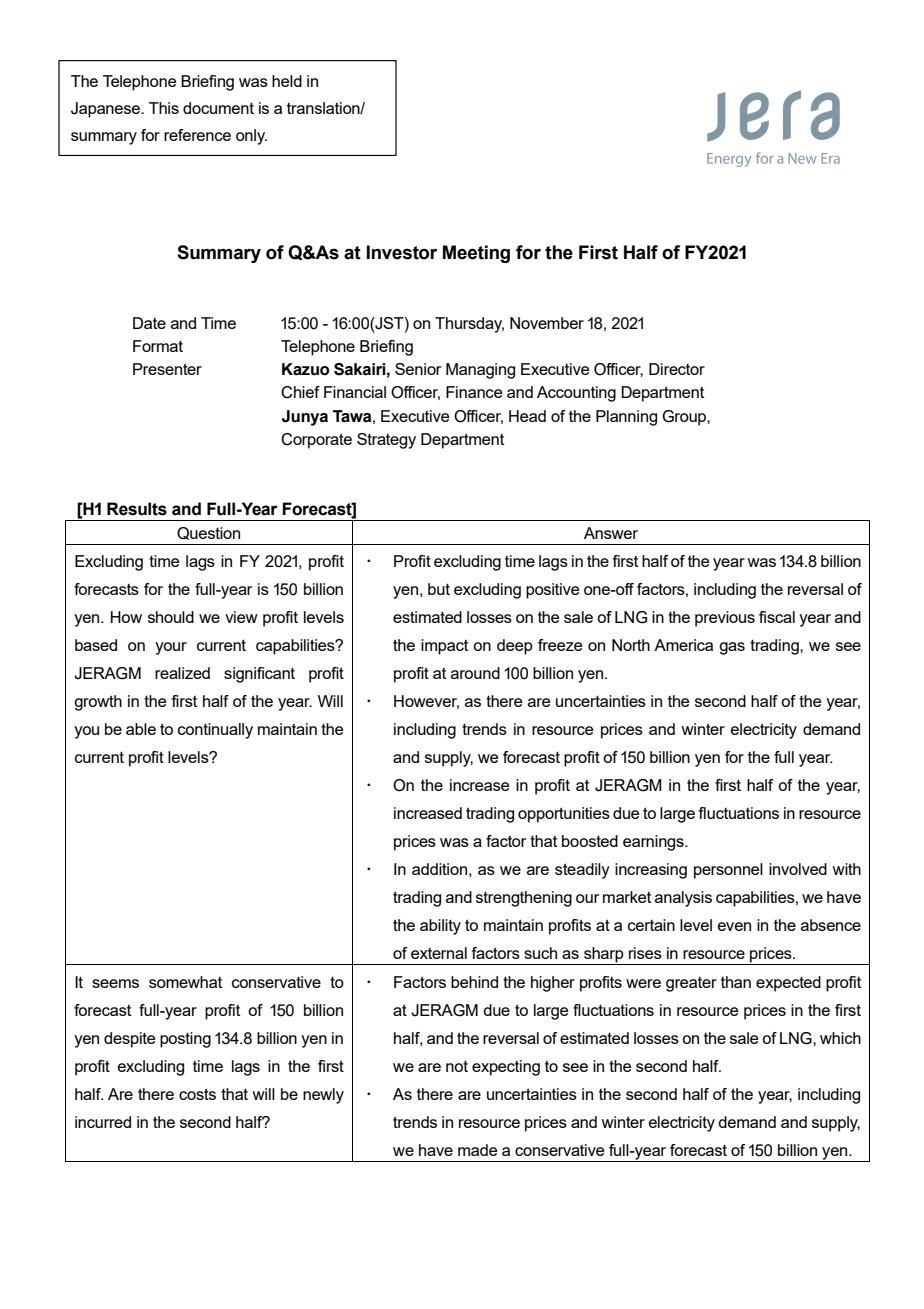 The width and height of the screenshot is (924, 1309). I want to click on held, so click(287, 81).
